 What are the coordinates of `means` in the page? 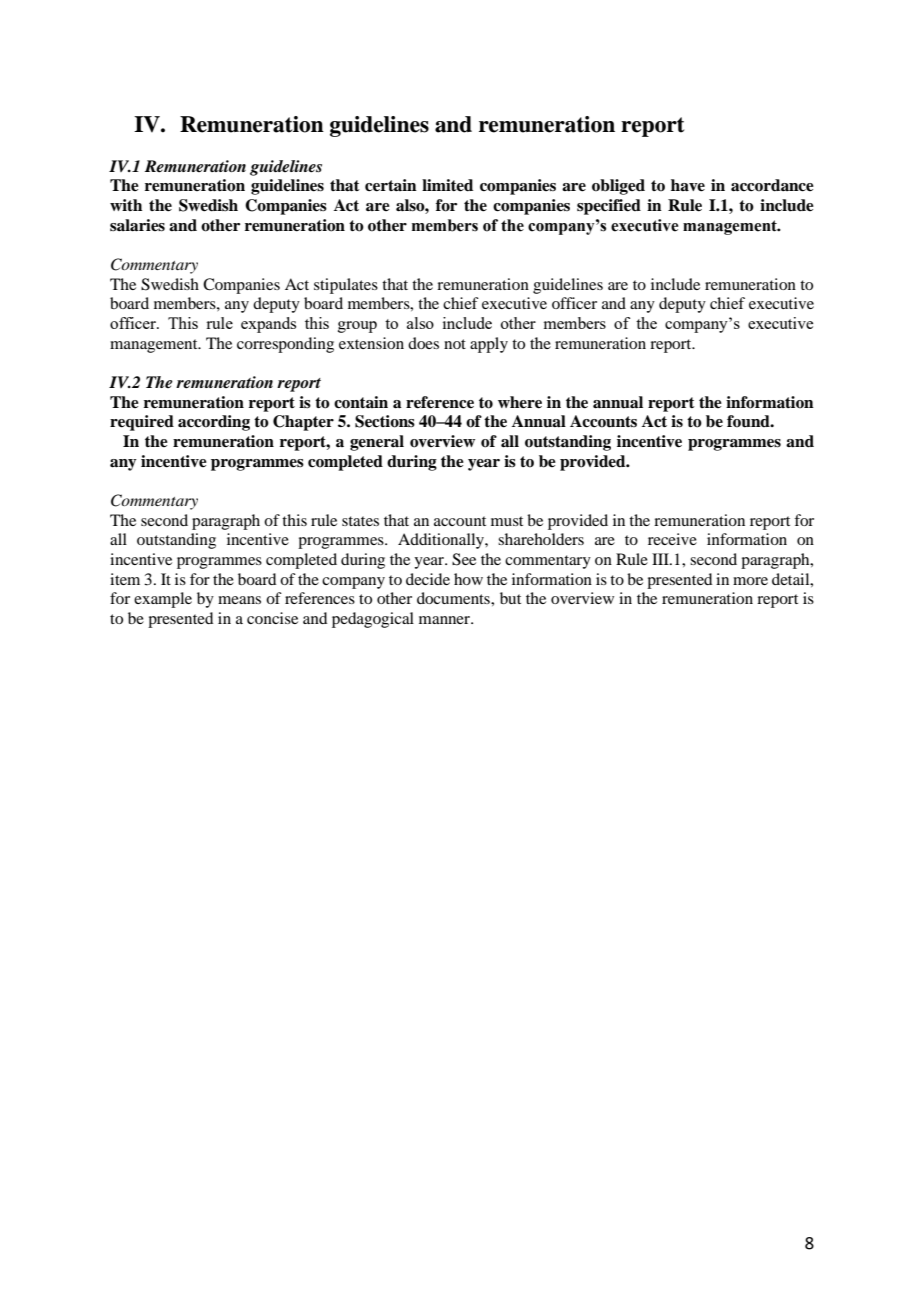 It's located at (239, 600).
